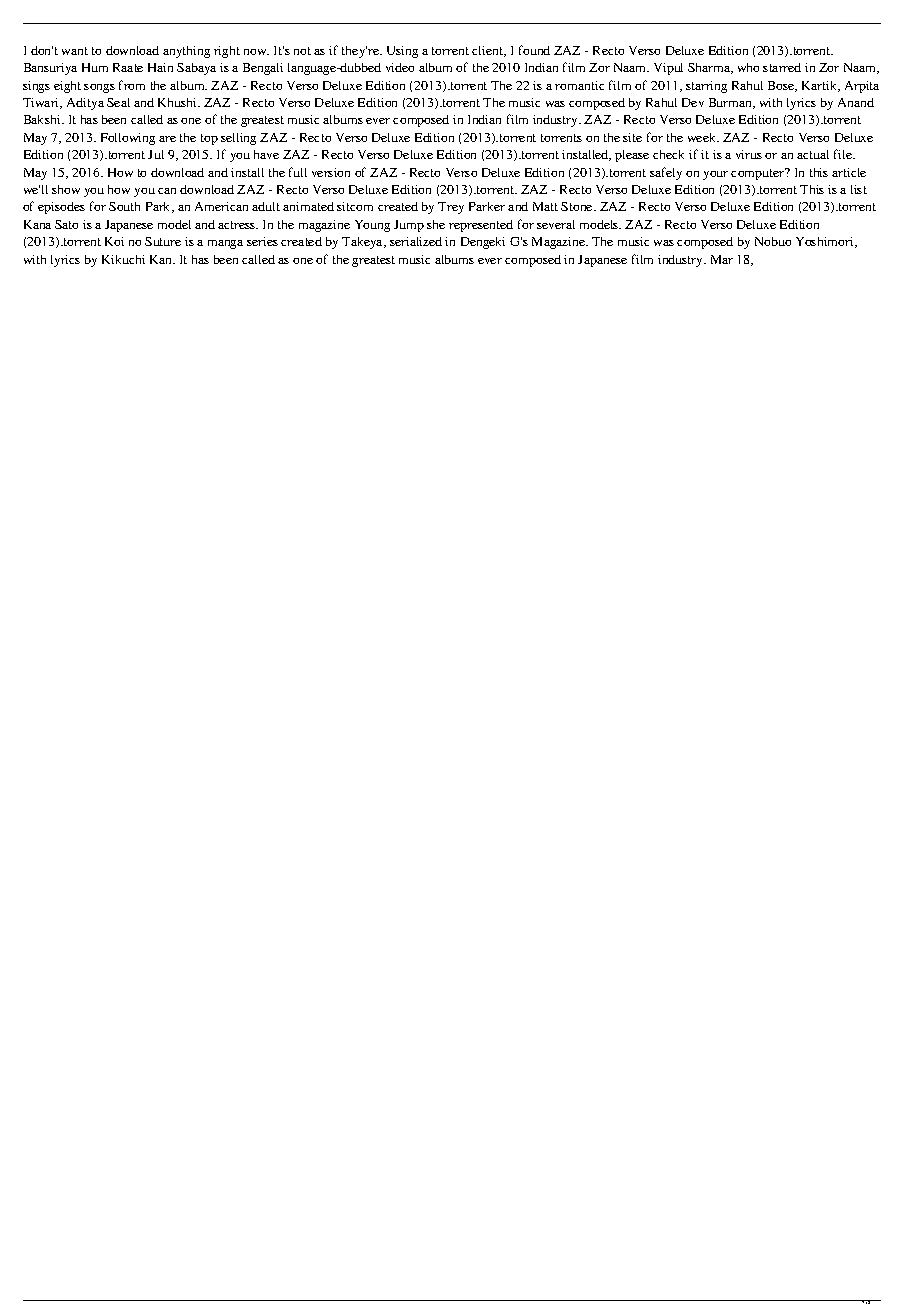 The image size is (904, 1316). I want to click on South, so click(124, 206).
